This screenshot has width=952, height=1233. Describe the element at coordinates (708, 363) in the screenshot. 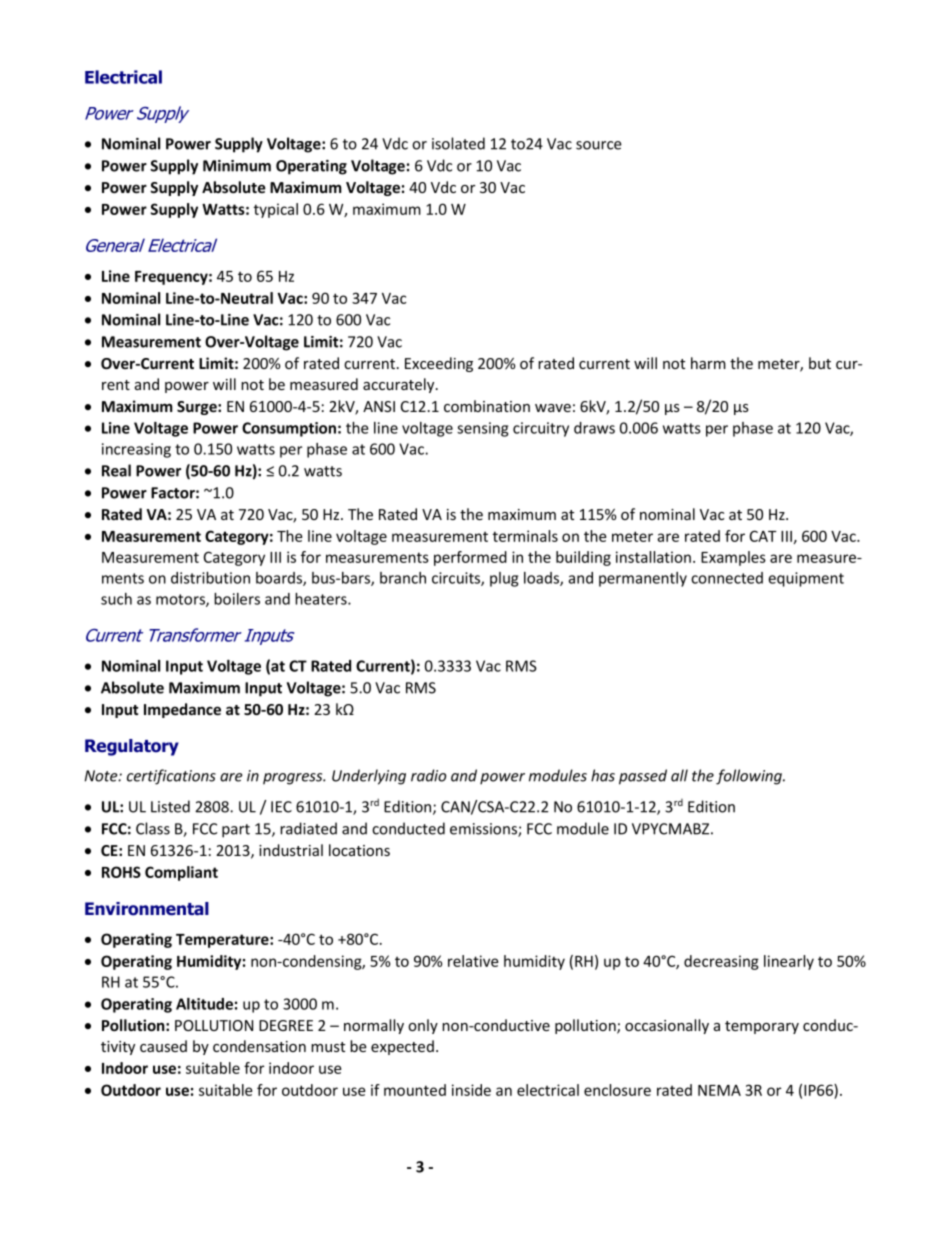

I see `harm` at that location.
